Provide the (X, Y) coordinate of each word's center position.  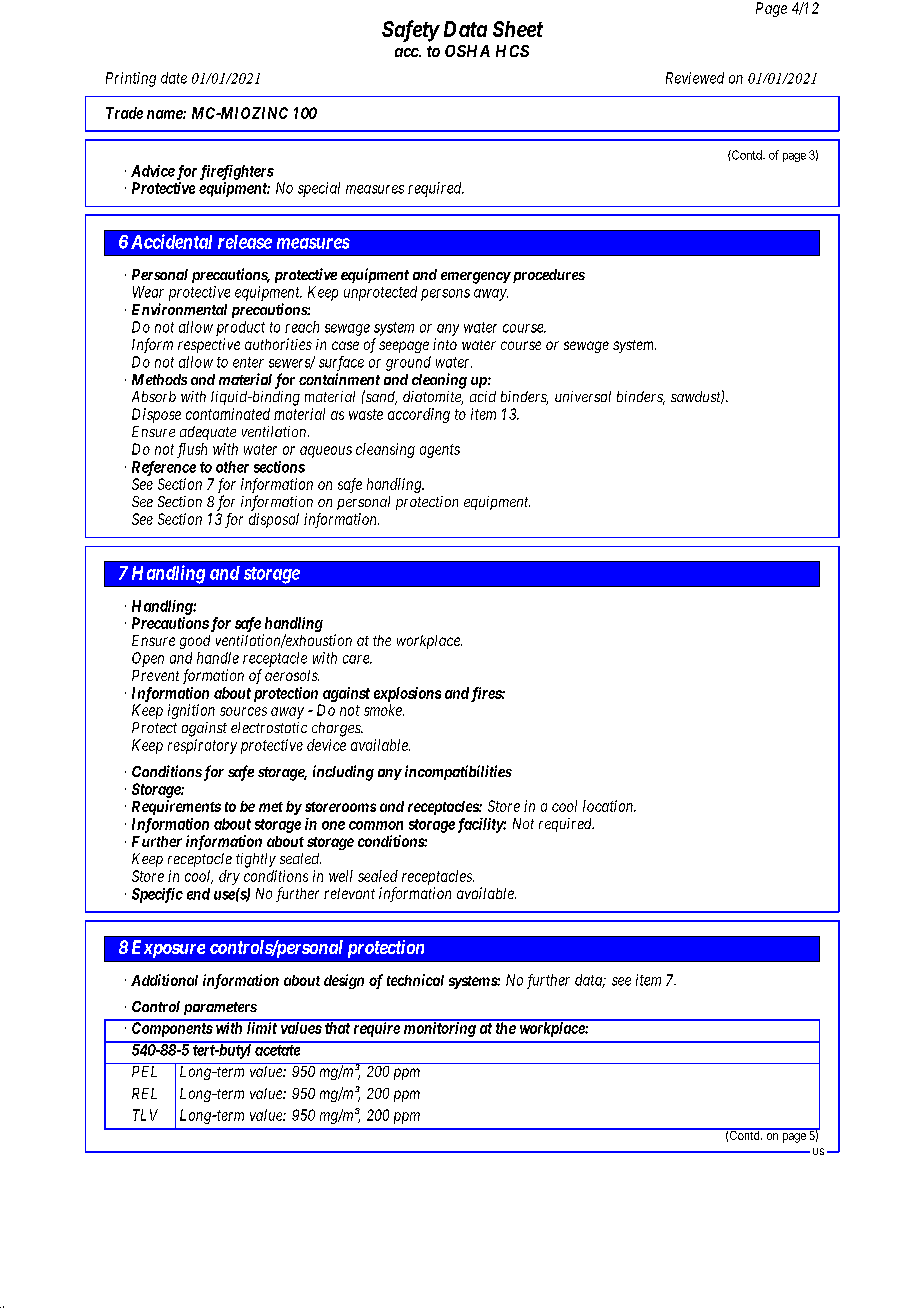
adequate (208, 433)
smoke (384, 710)
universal (583, 396)
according (419, 415)
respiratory (202, 746)
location (609, 806)
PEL (144, 1071)
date (174, 78)
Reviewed (695, 78)
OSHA (467, 51)
